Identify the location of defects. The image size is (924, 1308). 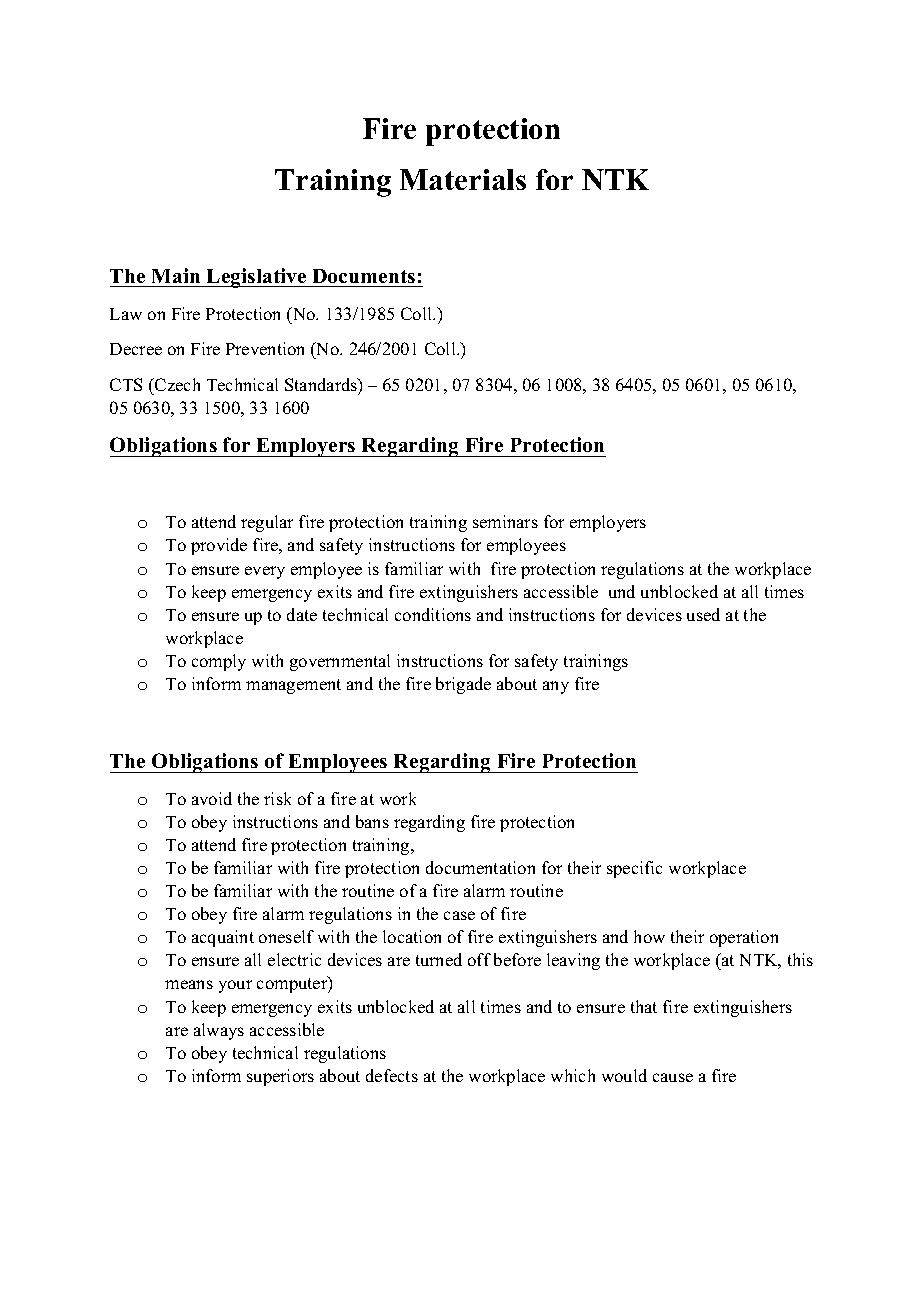
(392, 1075).
